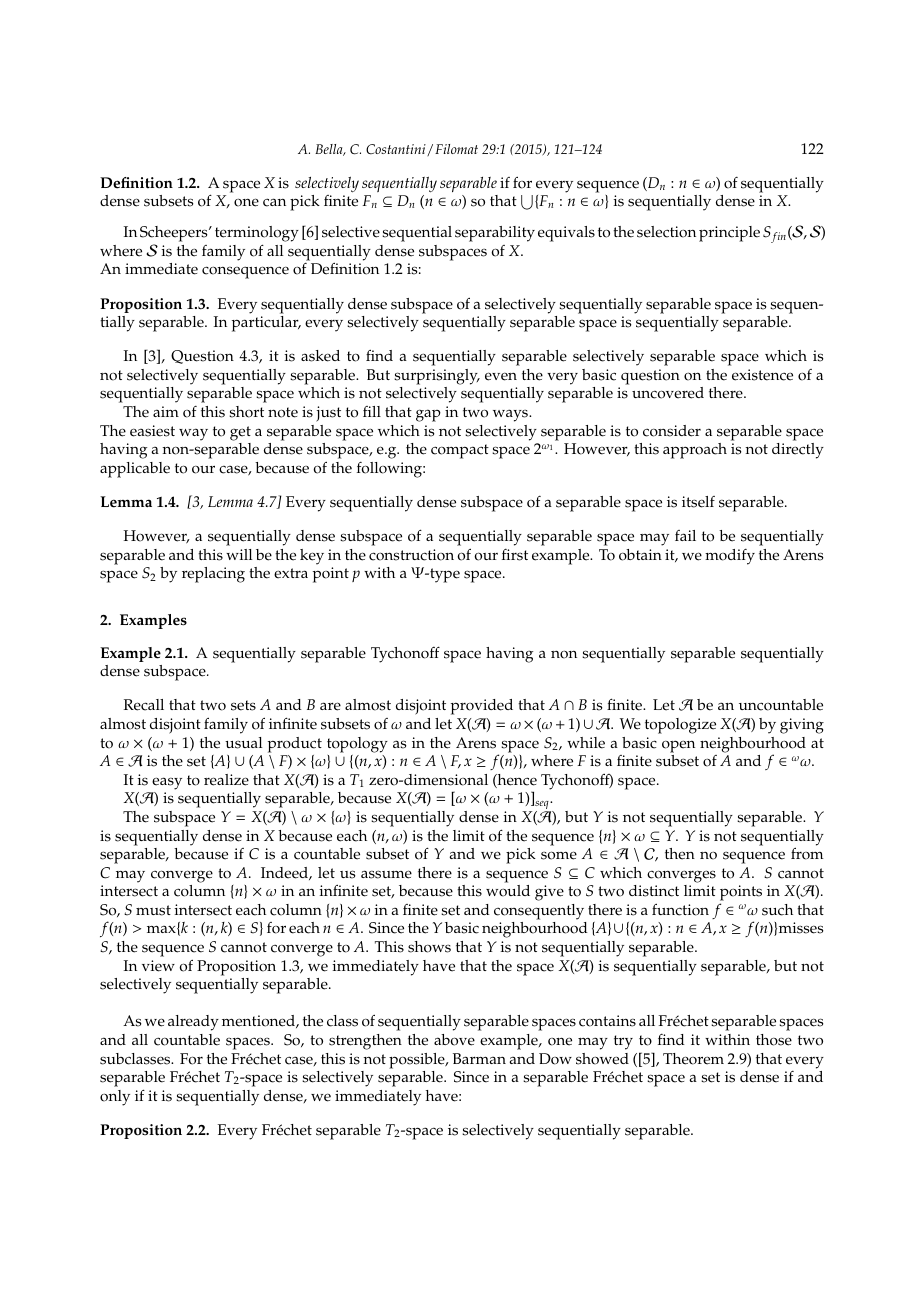  What do you see at coordinates (508, 891) in the screenshot?
I see `would` at bounding box center [508, 891].
